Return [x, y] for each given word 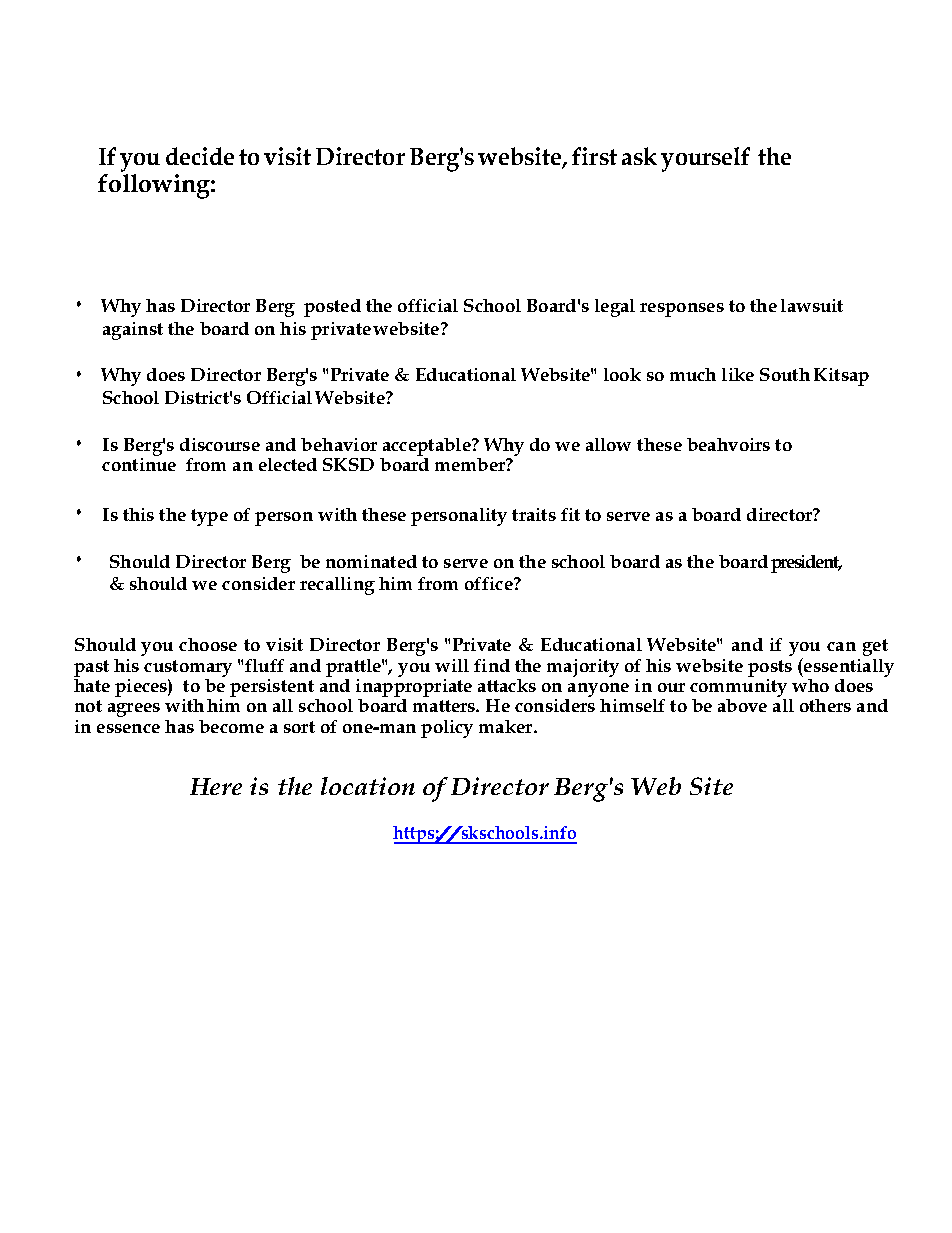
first [594, 156]
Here [216, 786]
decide [200, 156]
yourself [705, 159]
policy [447, 729]
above [742, 705]
